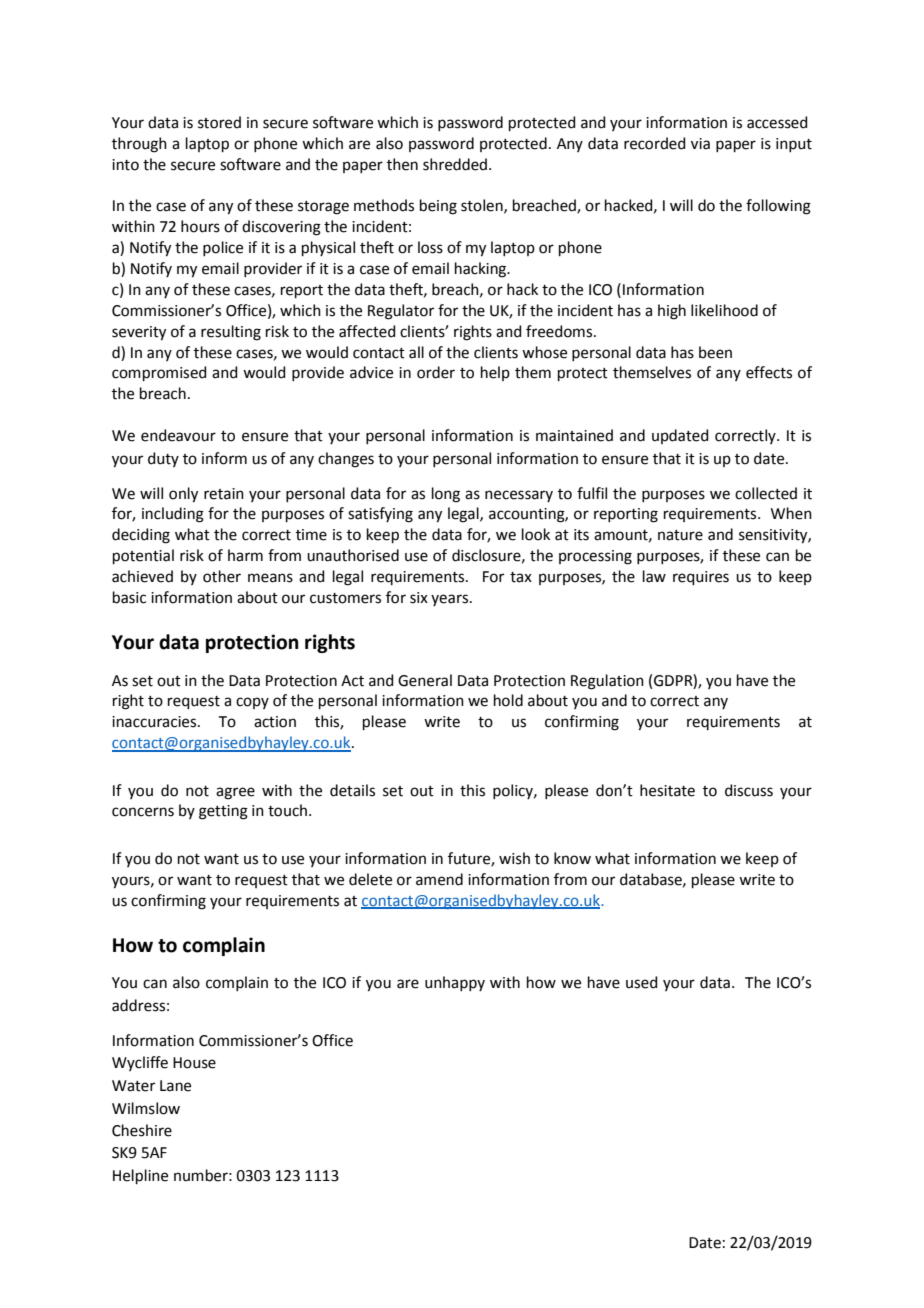 The width and height of the page is (924, 1308). Describe the element at coordinates (700, 144) in the page. I see `via` at that location.
